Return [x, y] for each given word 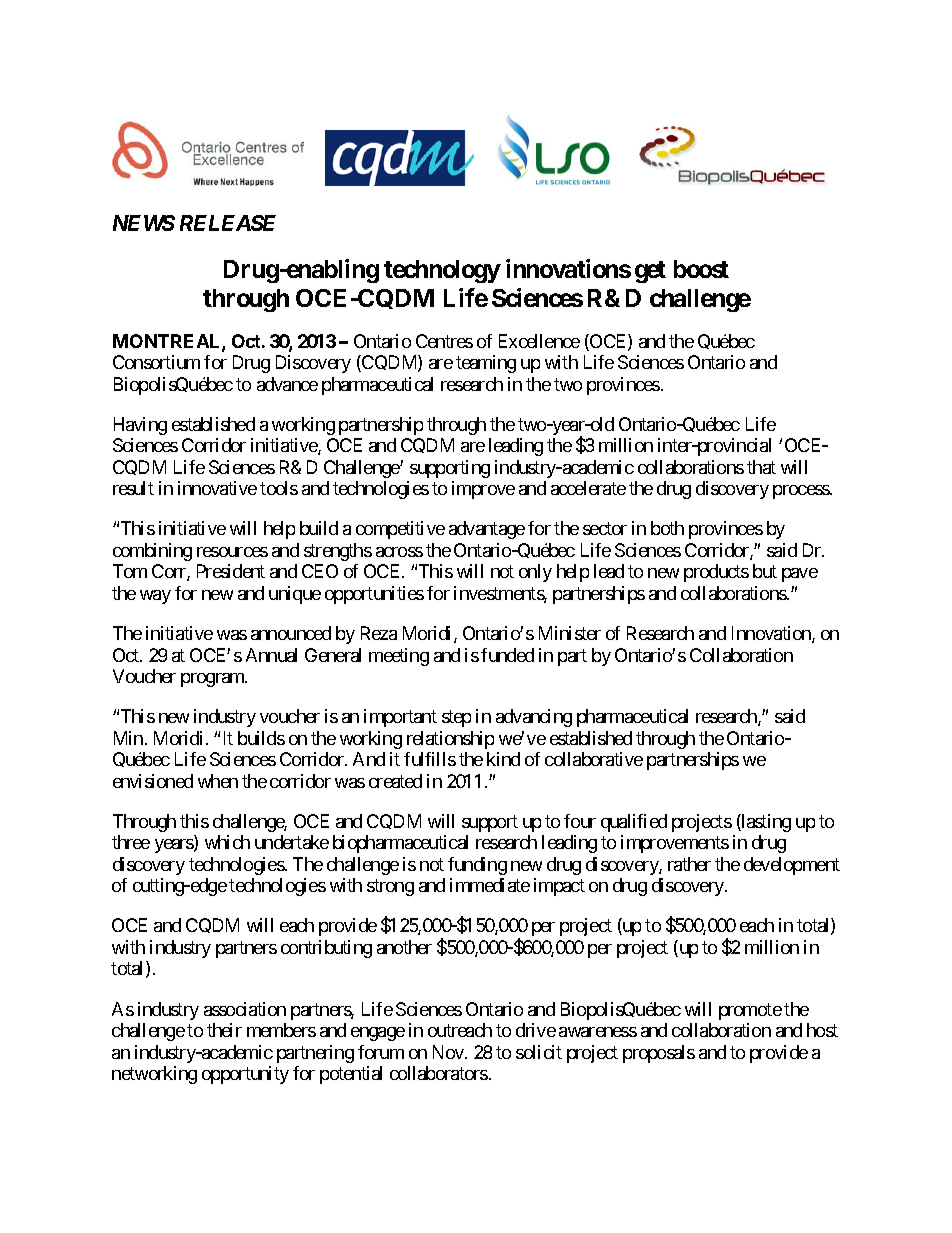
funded [507, 655]
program [213, 680]
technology [442, 271]
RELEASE [228, 223]
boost [701, 269]
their [224, 1030]
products [716, 573]
